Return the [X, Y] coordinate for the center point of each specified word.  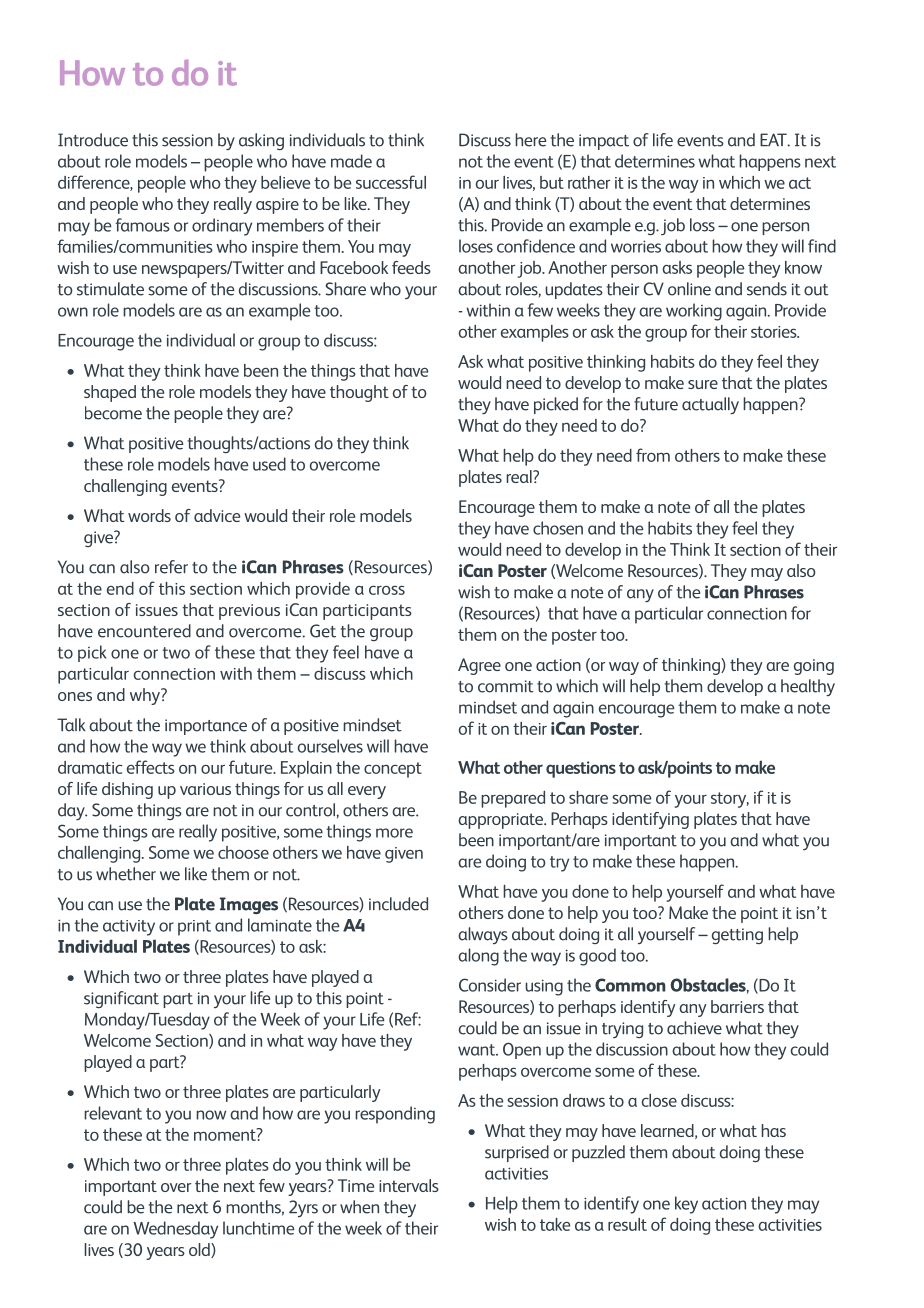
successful [391, 182]
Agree [479, 666]
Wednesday [175, 1230]
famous [142, 225]
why [146, 696]
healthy [808, 687]
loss [702, 225]
